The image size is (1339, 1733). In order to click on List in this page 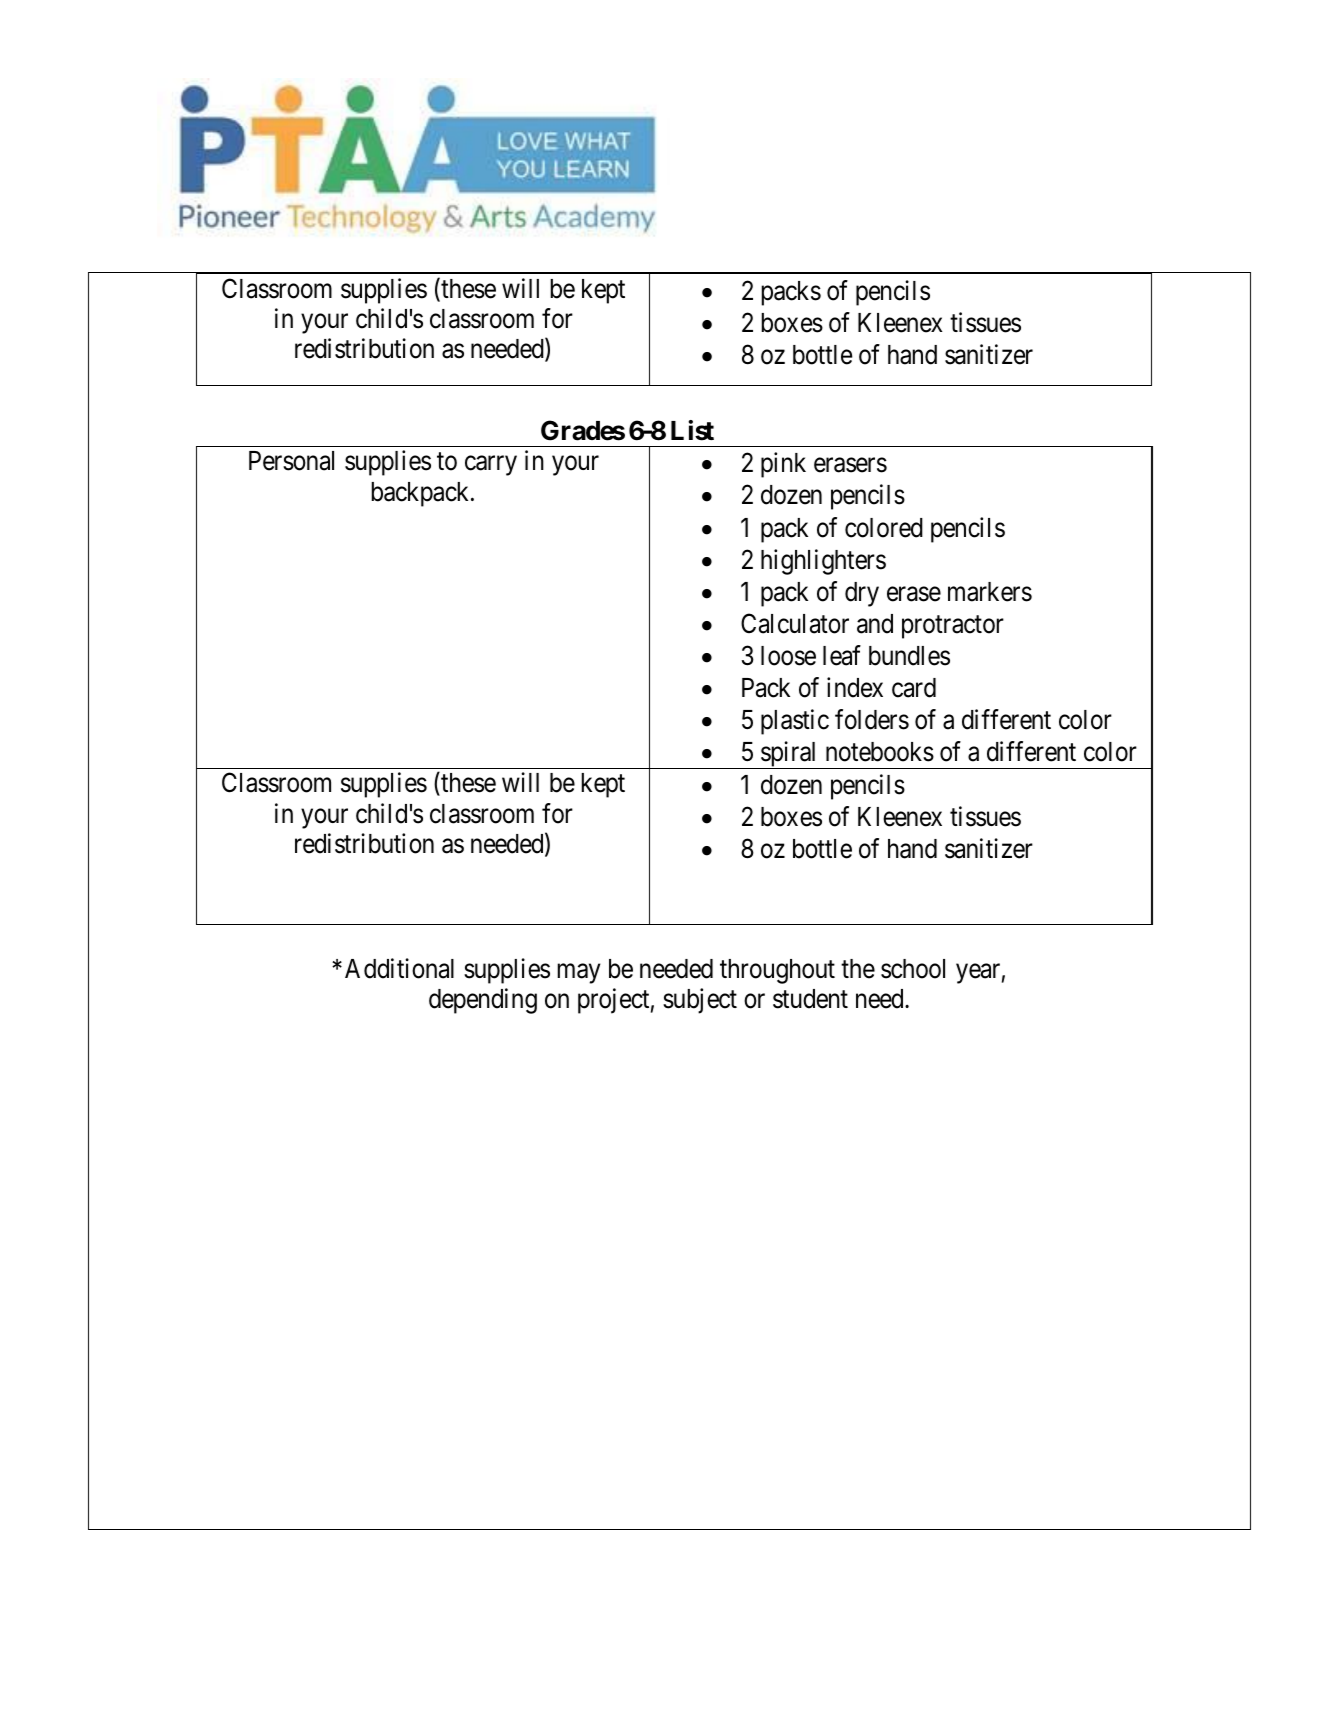, I will do `click(692, 430)`.
